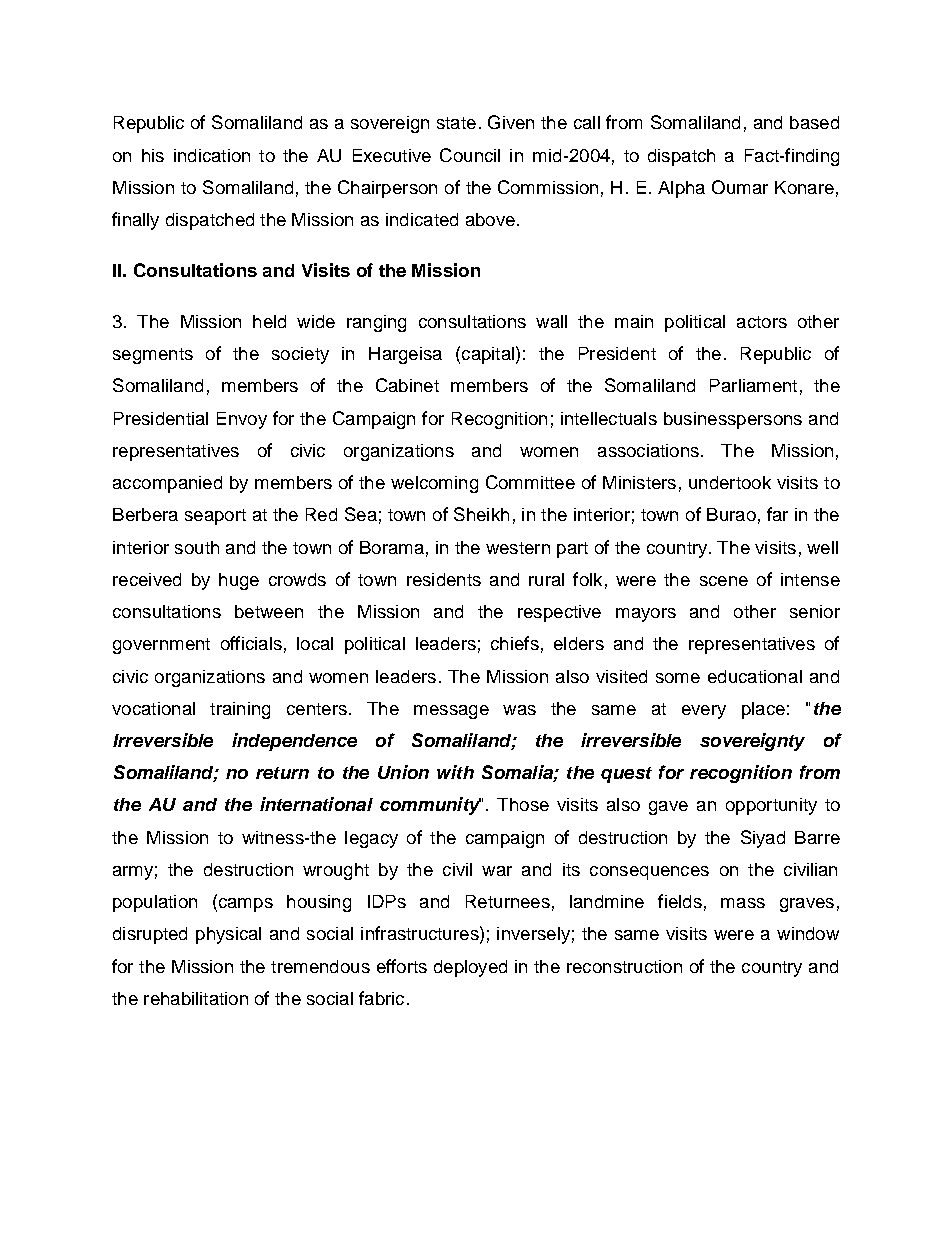  I want to click on Envoy, so click(242, 420).
